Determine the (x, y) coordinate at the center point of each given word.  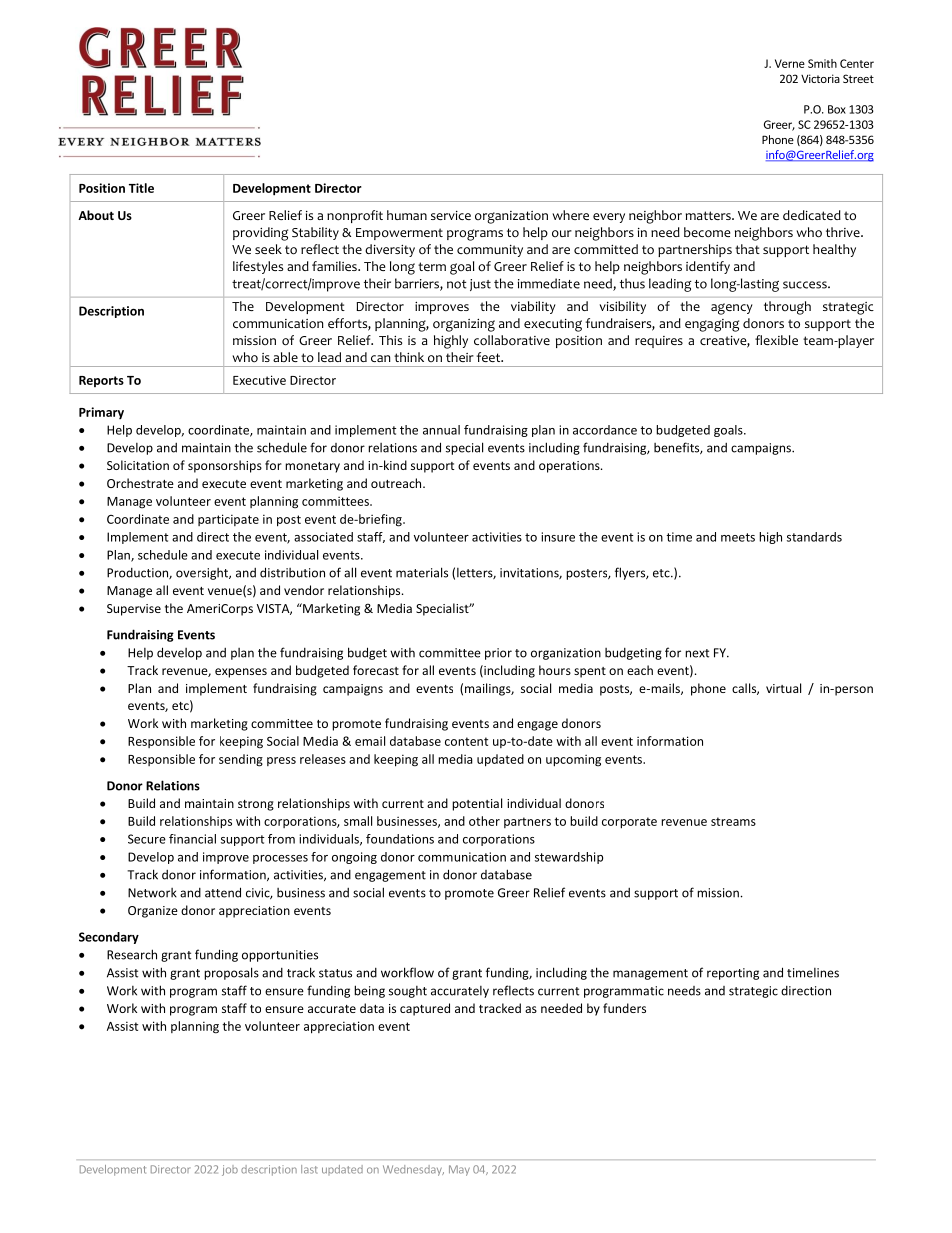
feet (489, 357)
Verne (790, 63)
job (230, 1170)
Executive (259, 380)
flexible (776, 340)
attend (223, 892)
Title (141, 188)
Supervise (134, 610)
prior (498, 654)
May (459, 1170)
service (451, 215)
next (697, 653)
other (484, 821)
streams (733, 821)
